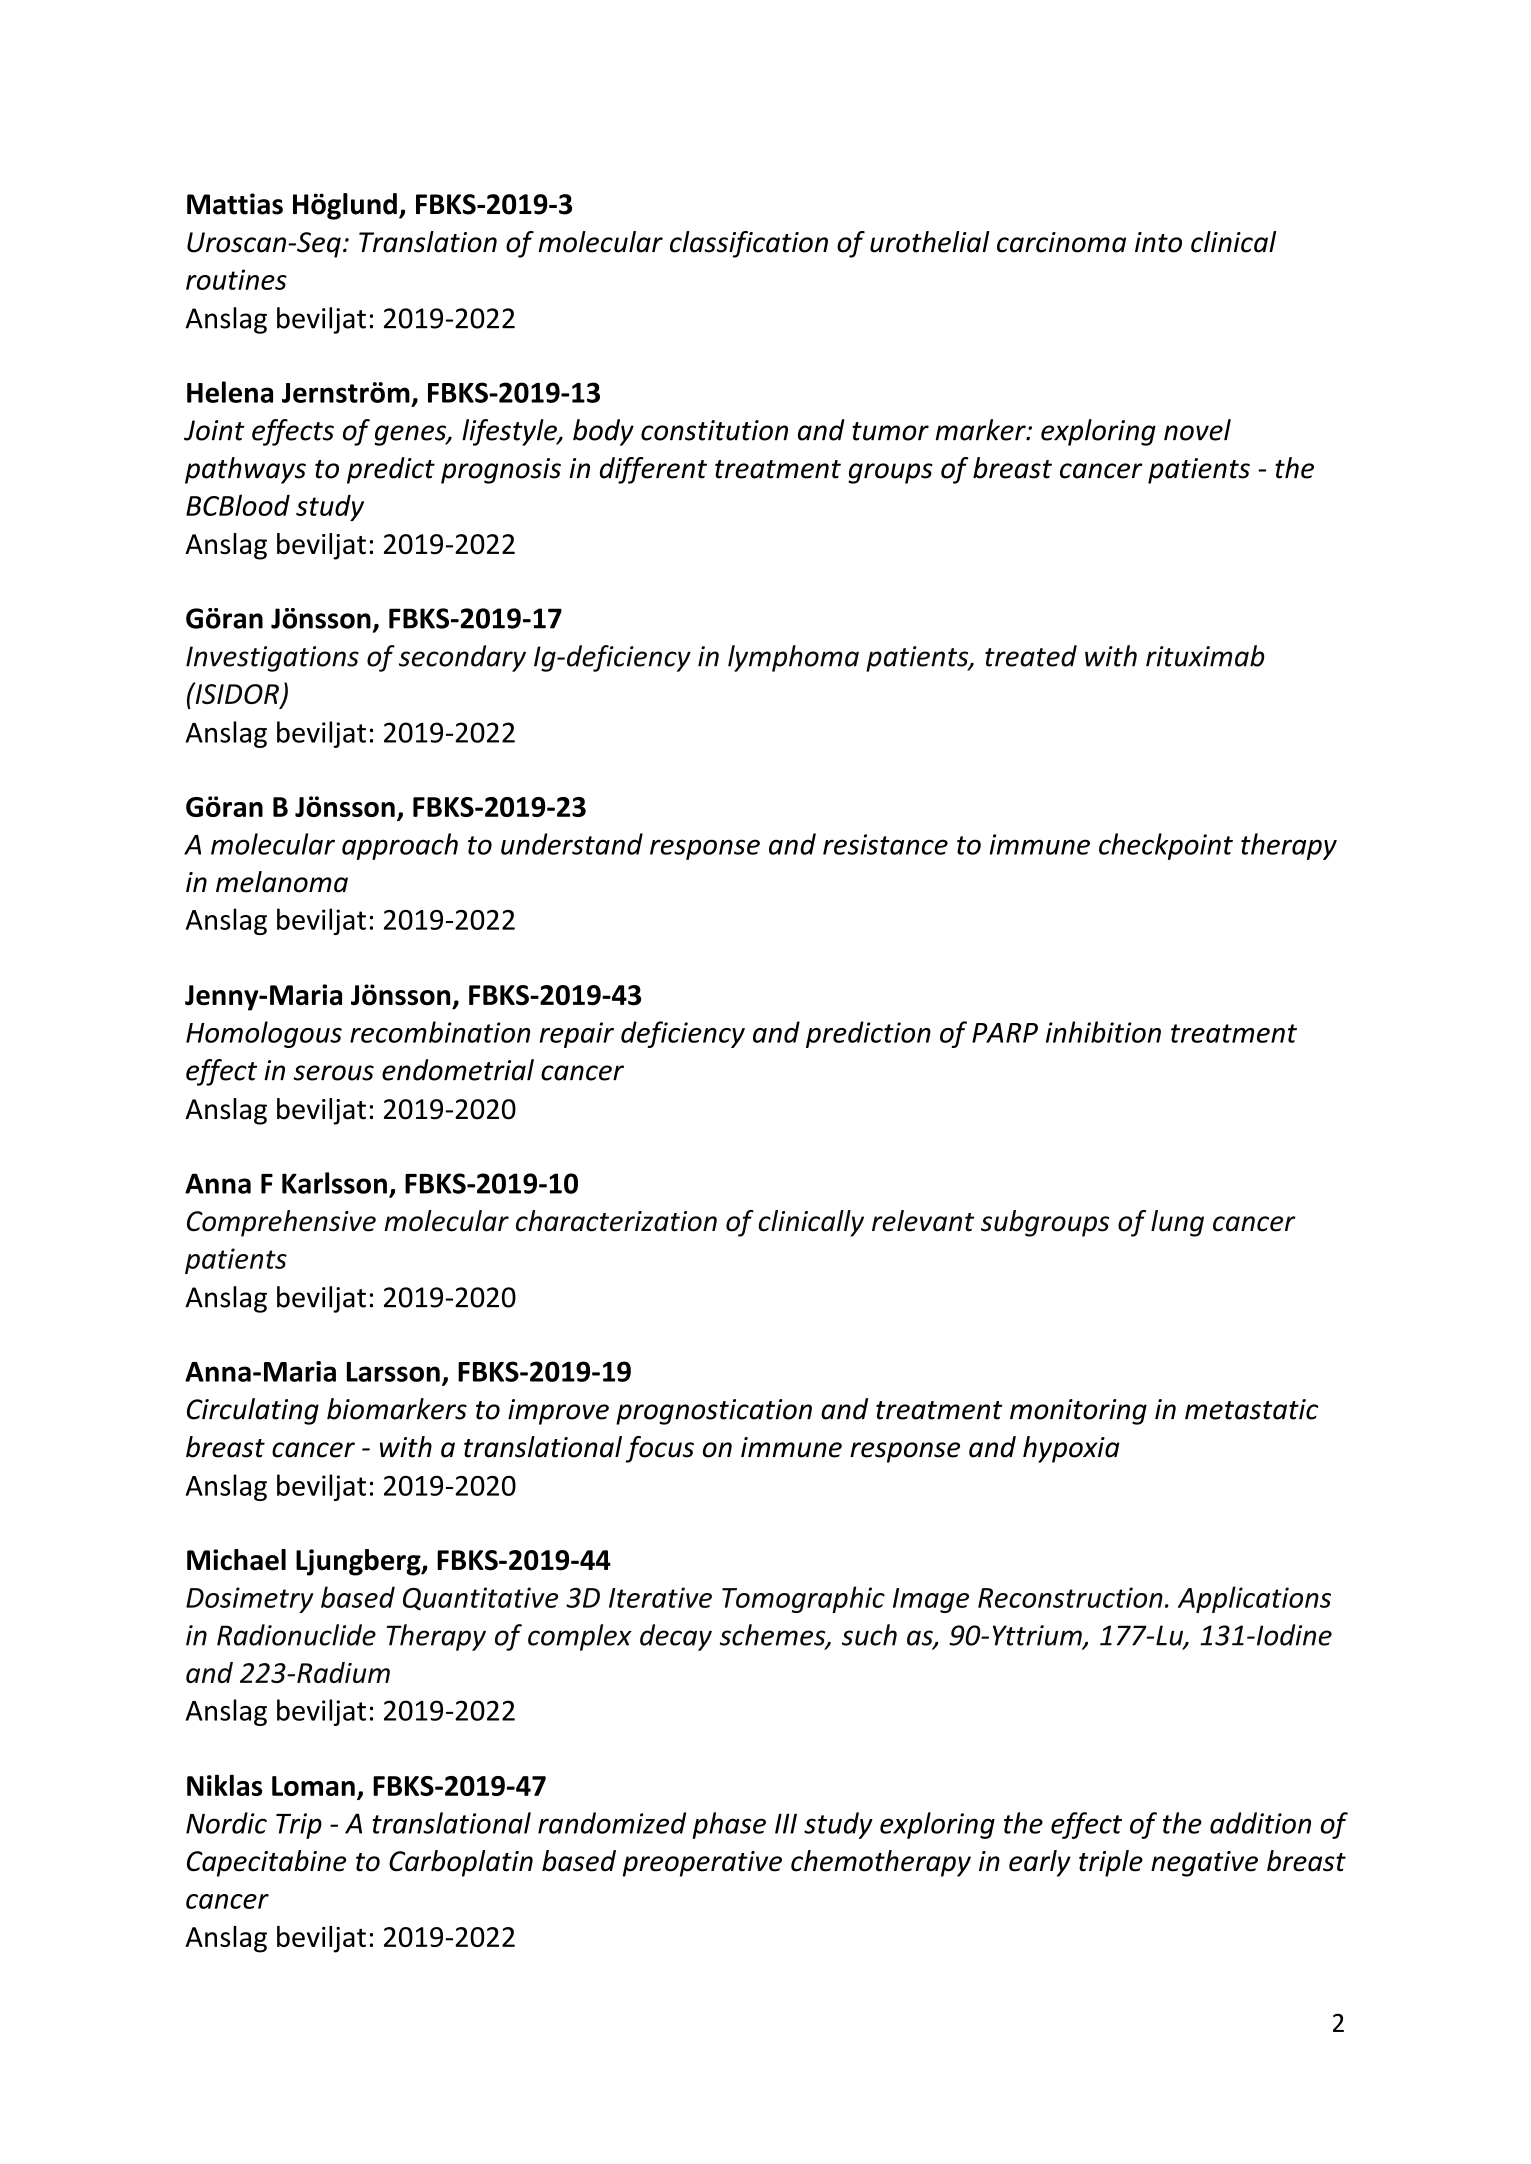  Describe the element at coordinates (313, 1786) in the image. I see `Loman` at that location.
